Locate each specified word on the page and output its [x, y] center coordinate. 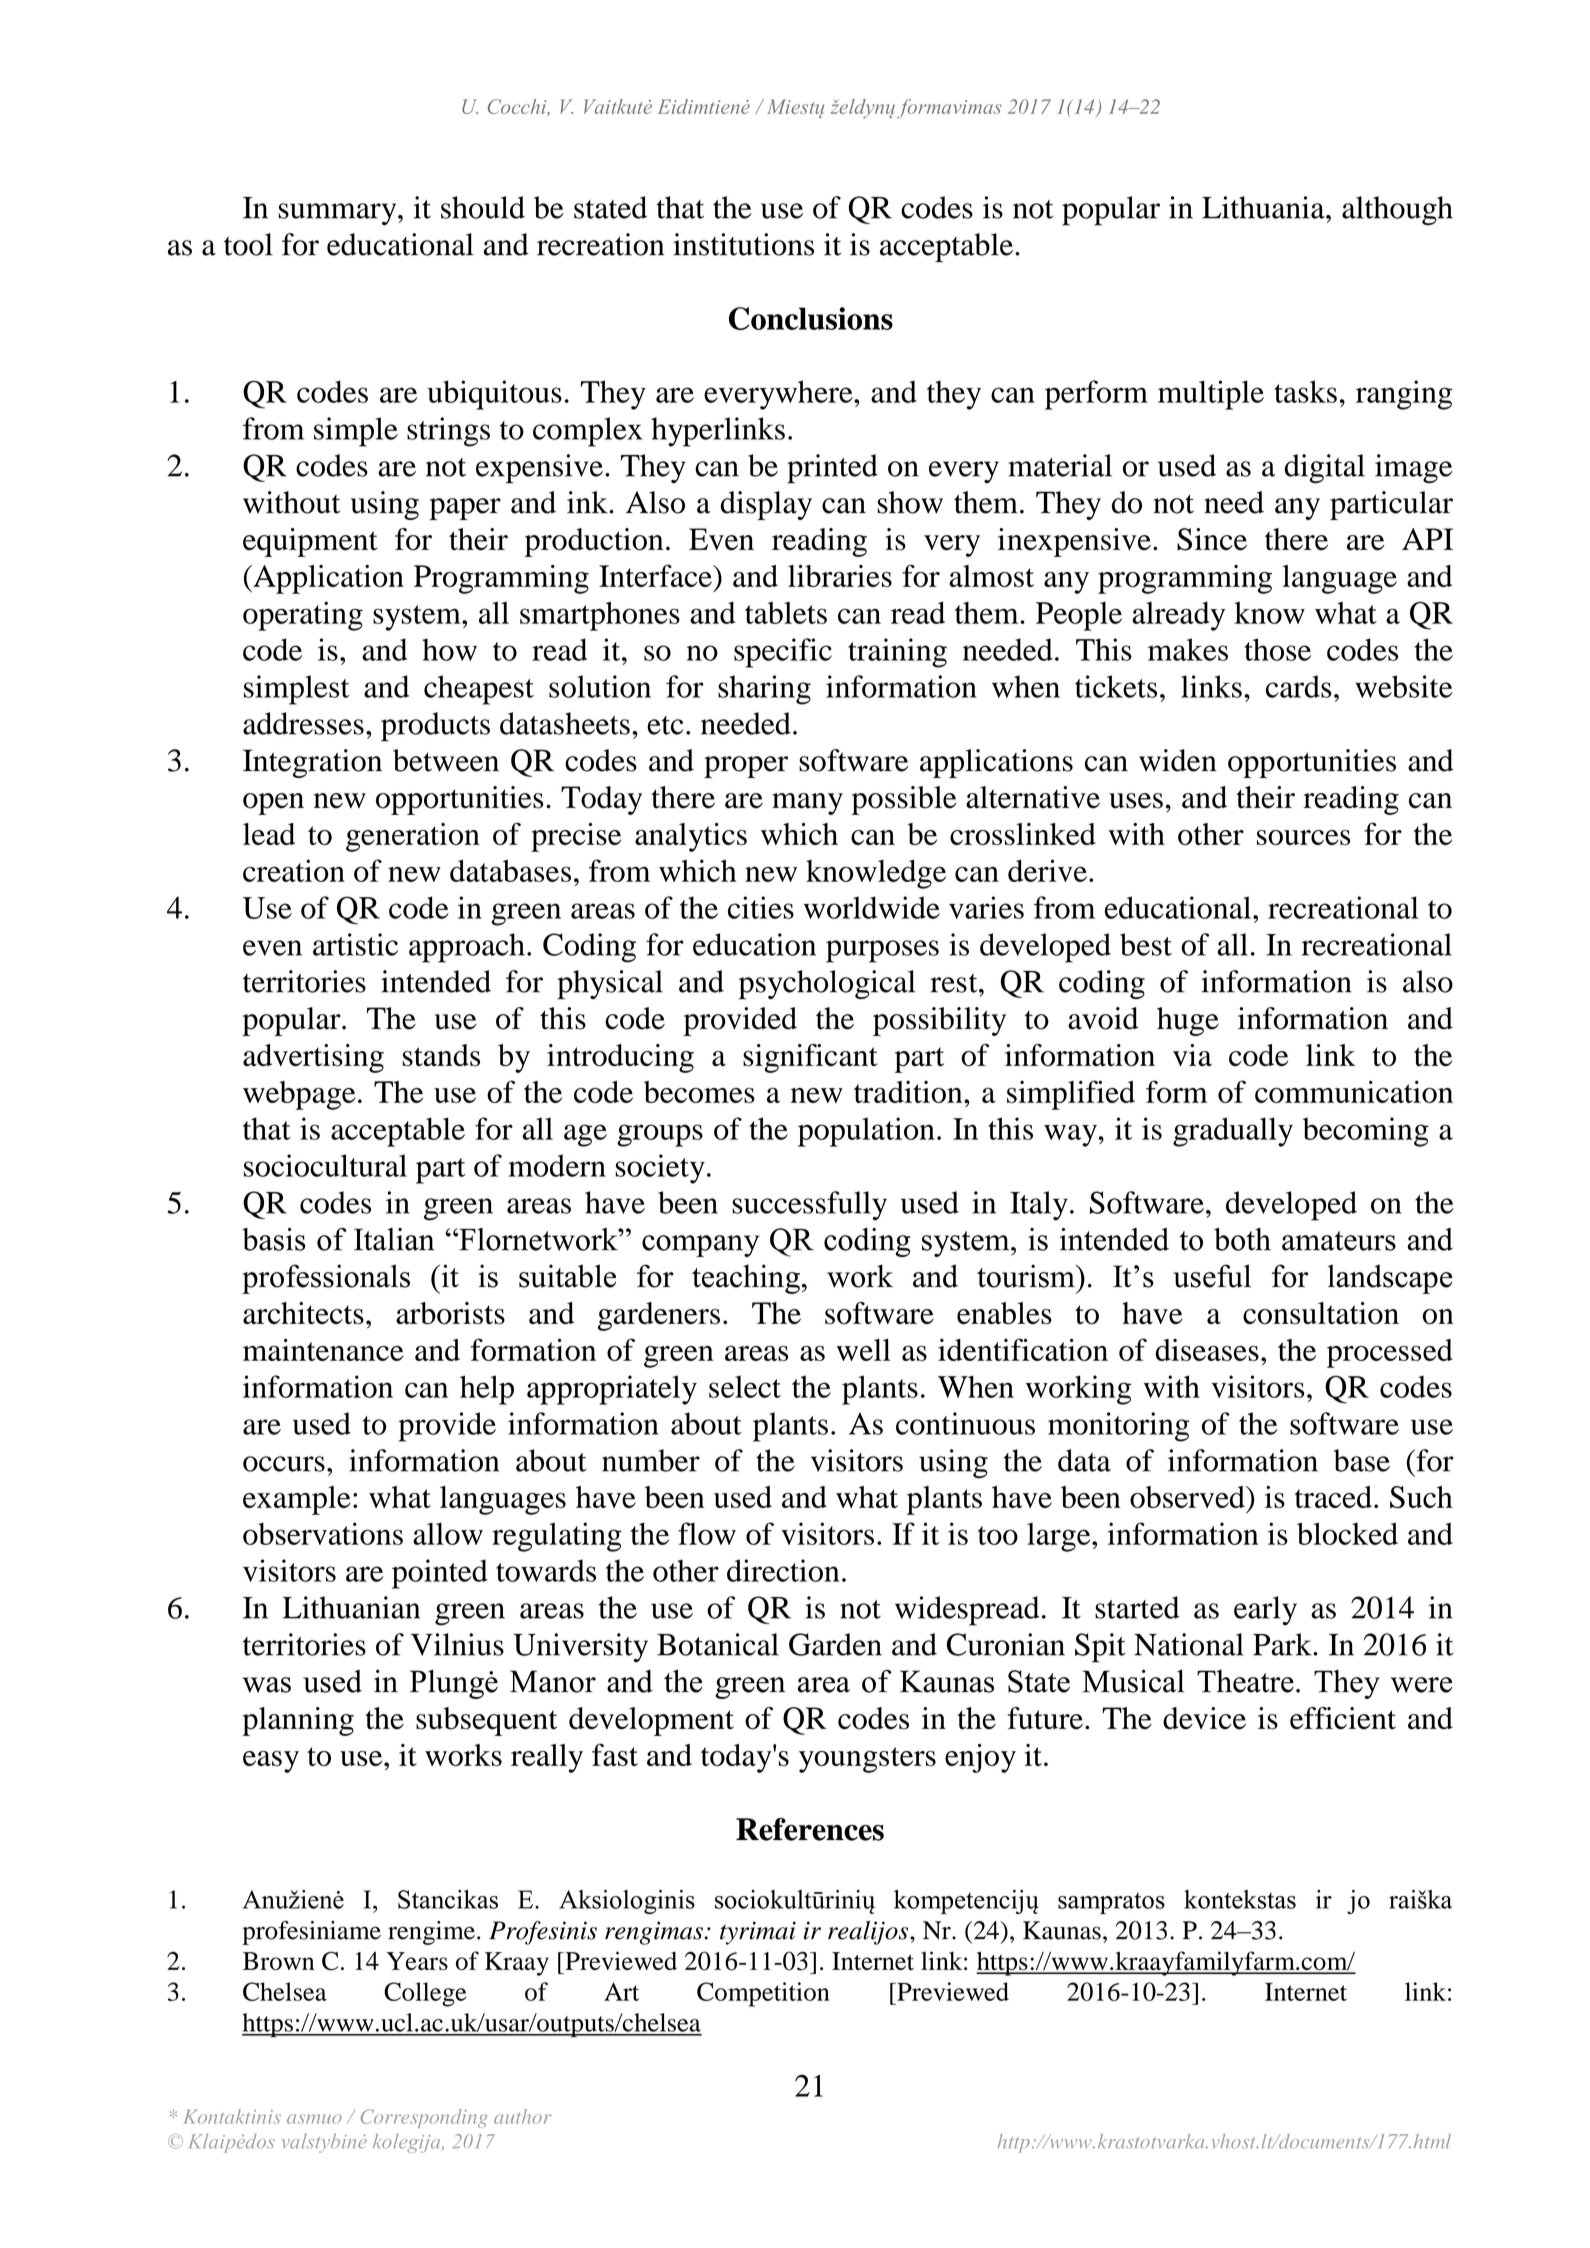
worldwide [872, 907]
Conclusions [811, 318]
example [297, 1500]
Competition [763, 1994]
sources [1303, 837]
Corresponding [424, 2118]
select [745, 1387]
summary [338, 214]
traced [1333, 1497]
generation [413, 837]
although [1397, 210]
